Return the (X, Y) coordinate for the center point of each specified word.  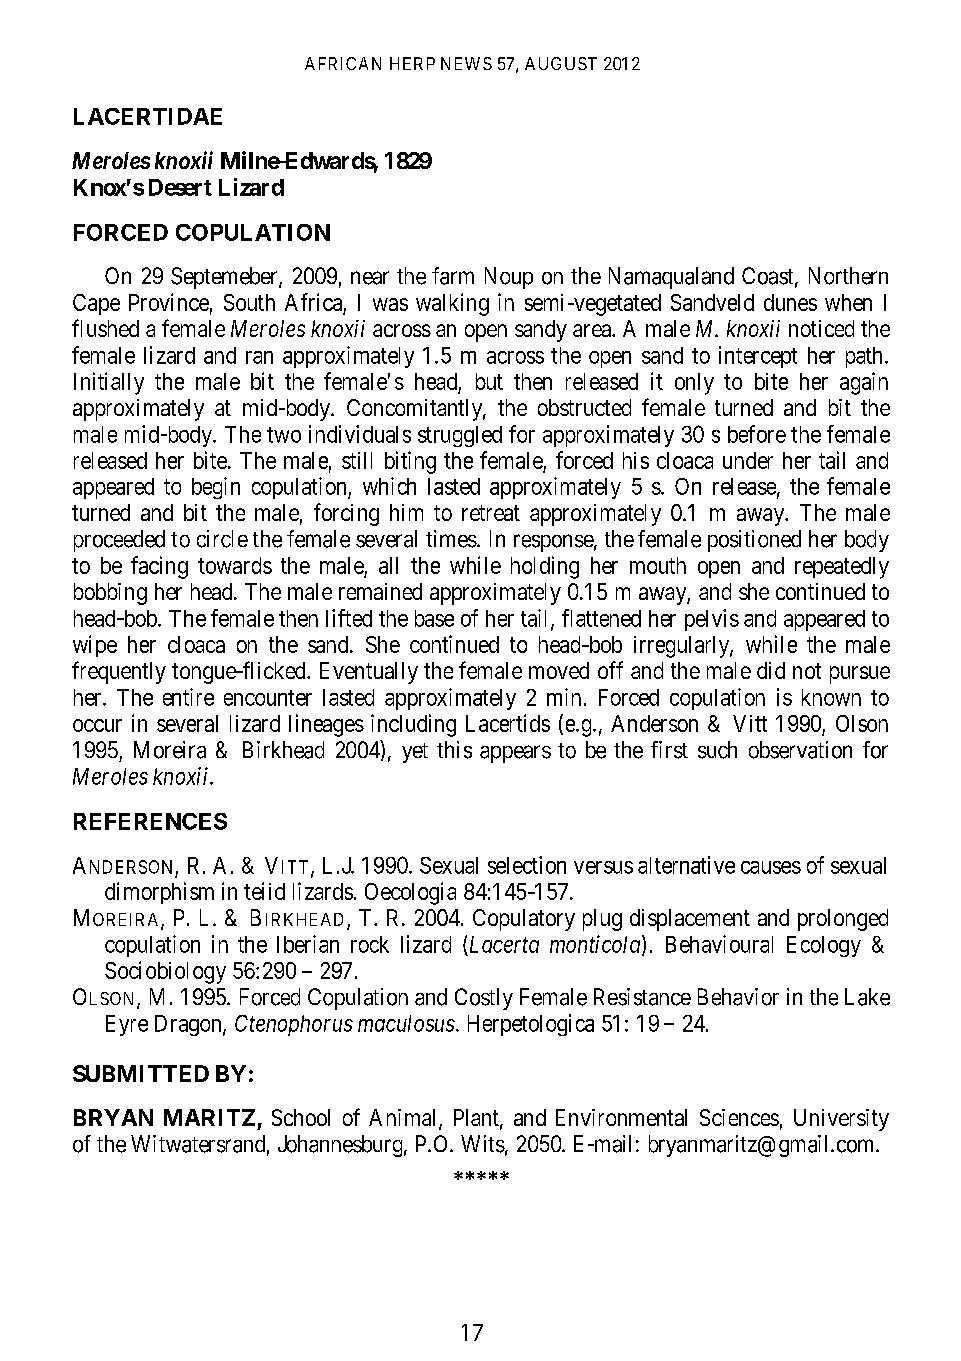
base (434, 618)
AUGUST (561, 63)
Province (169, 302)
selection (527, 865)
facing (159, 567)
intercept (758, 357)
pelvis (712, 620)
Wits (483, 1144)
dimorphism (159, 893)
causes (771, 867)
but (489, 381)
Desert (180, 187)
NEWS (466, 63)
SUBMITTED (141, 1073)
